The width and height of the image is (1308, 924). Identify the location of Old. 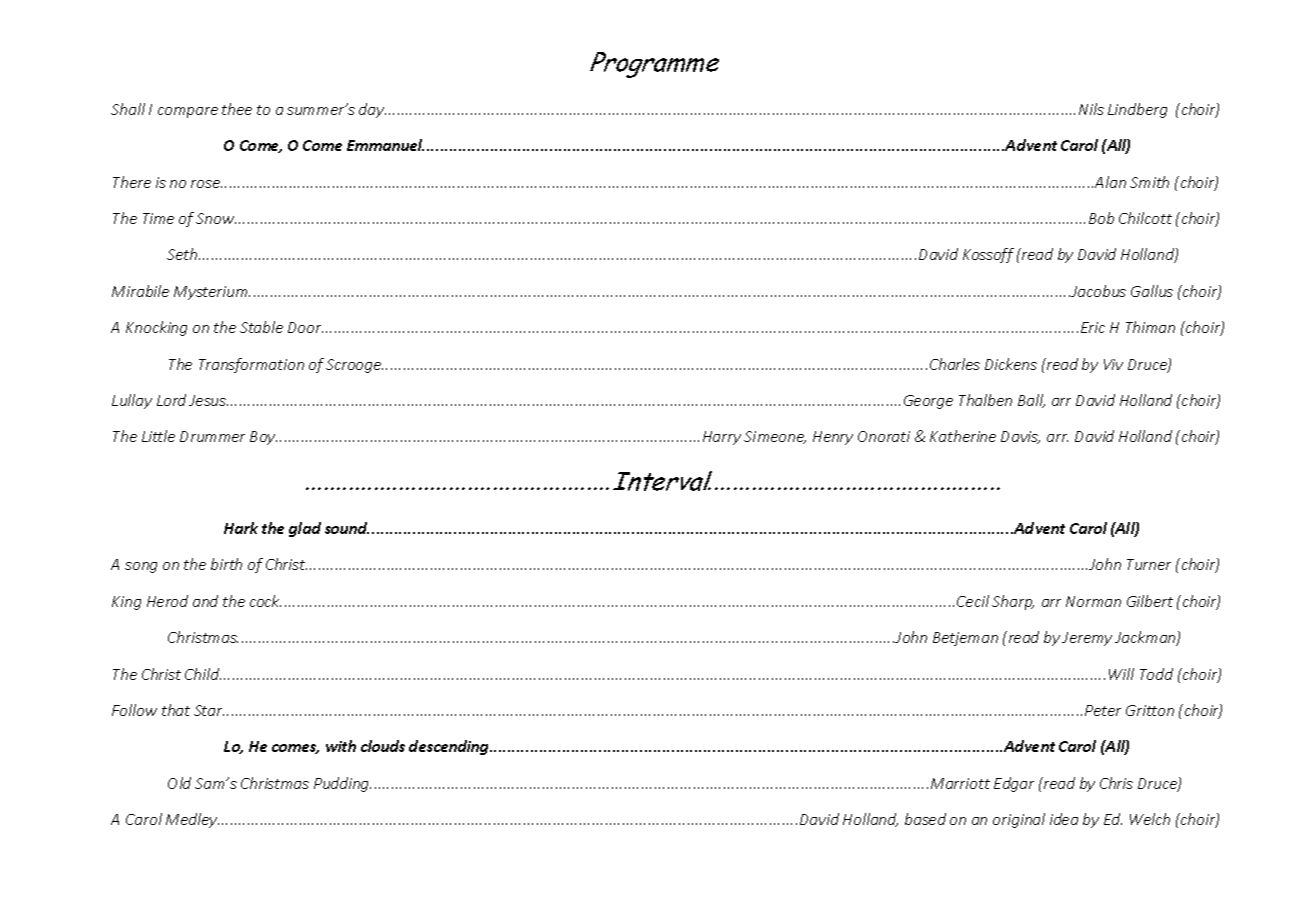
(179, 783).
